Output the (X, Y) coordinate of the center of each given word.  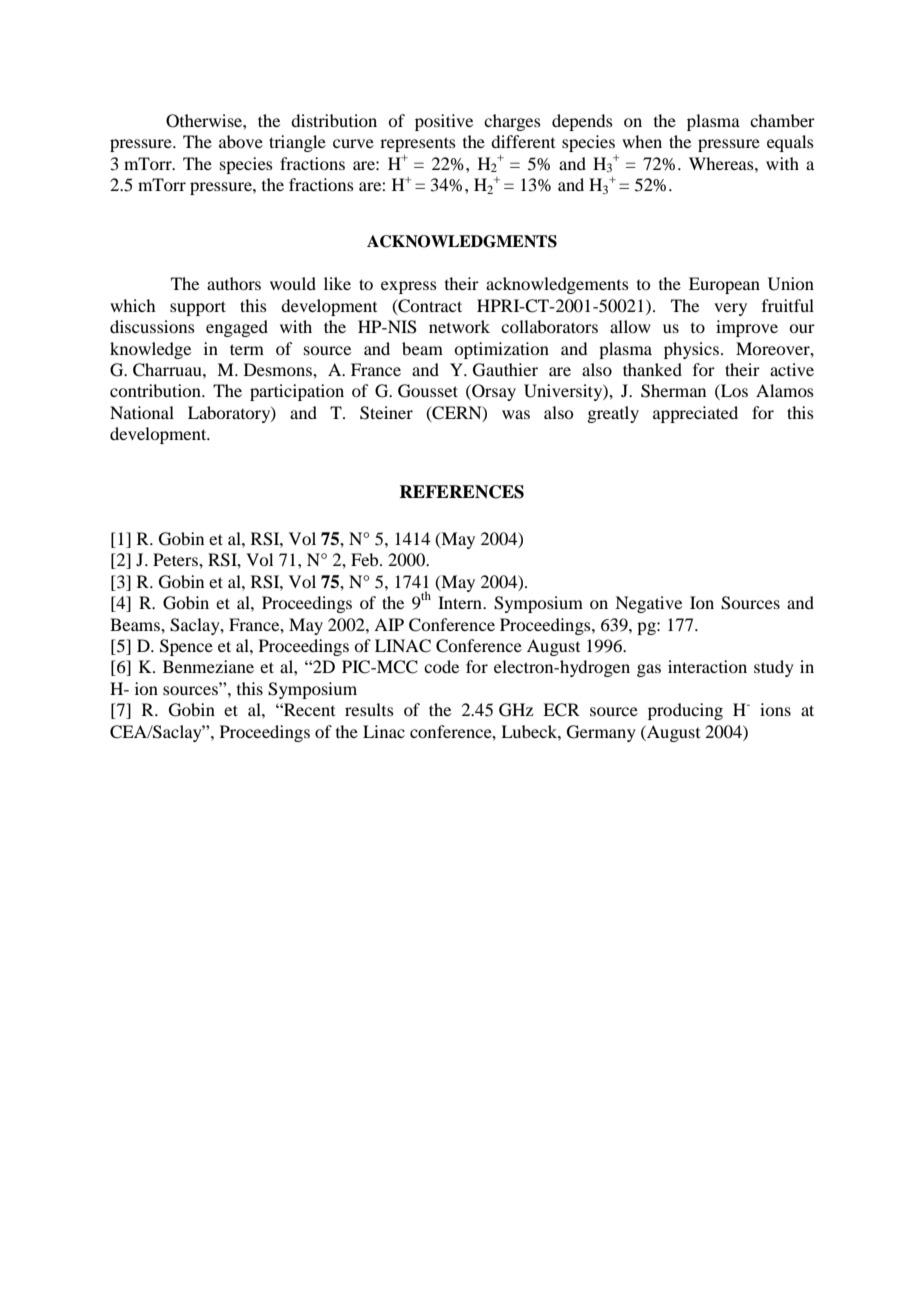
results (369, 709)
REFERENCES (461, 492)
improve (747, 328)
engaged (237, 328)
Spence (186, 647)
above (241, 141)
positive (444, 122)
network (459, 326)
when (642, 141)
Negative (648, 604)
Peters (176, 559)
